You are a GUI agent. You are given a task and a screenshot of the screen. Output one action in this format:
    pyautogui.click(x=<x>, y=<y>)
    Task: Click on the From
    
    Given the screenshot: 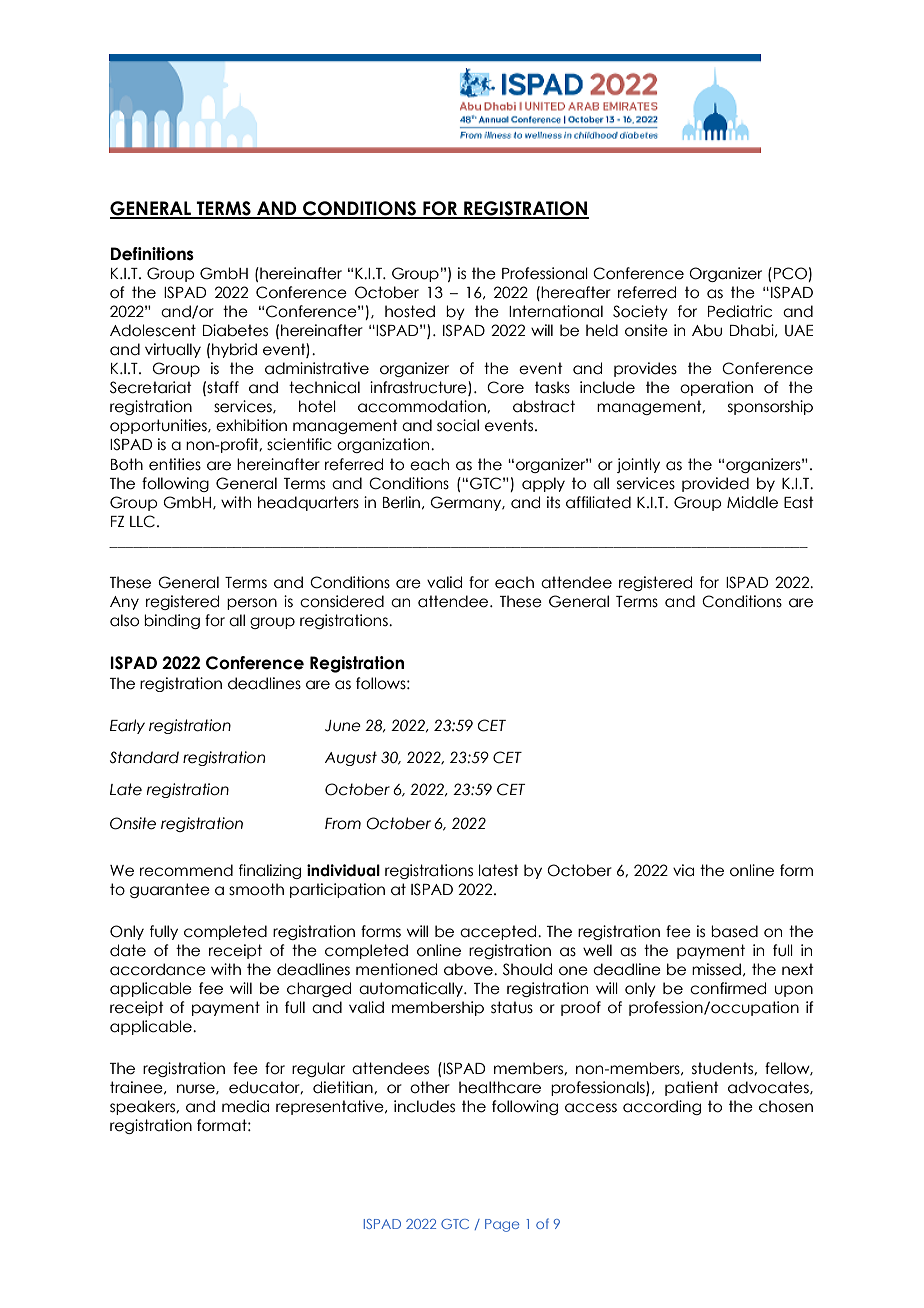 What is the action you would take?
    pyautogui.click(x=343, y=824)
